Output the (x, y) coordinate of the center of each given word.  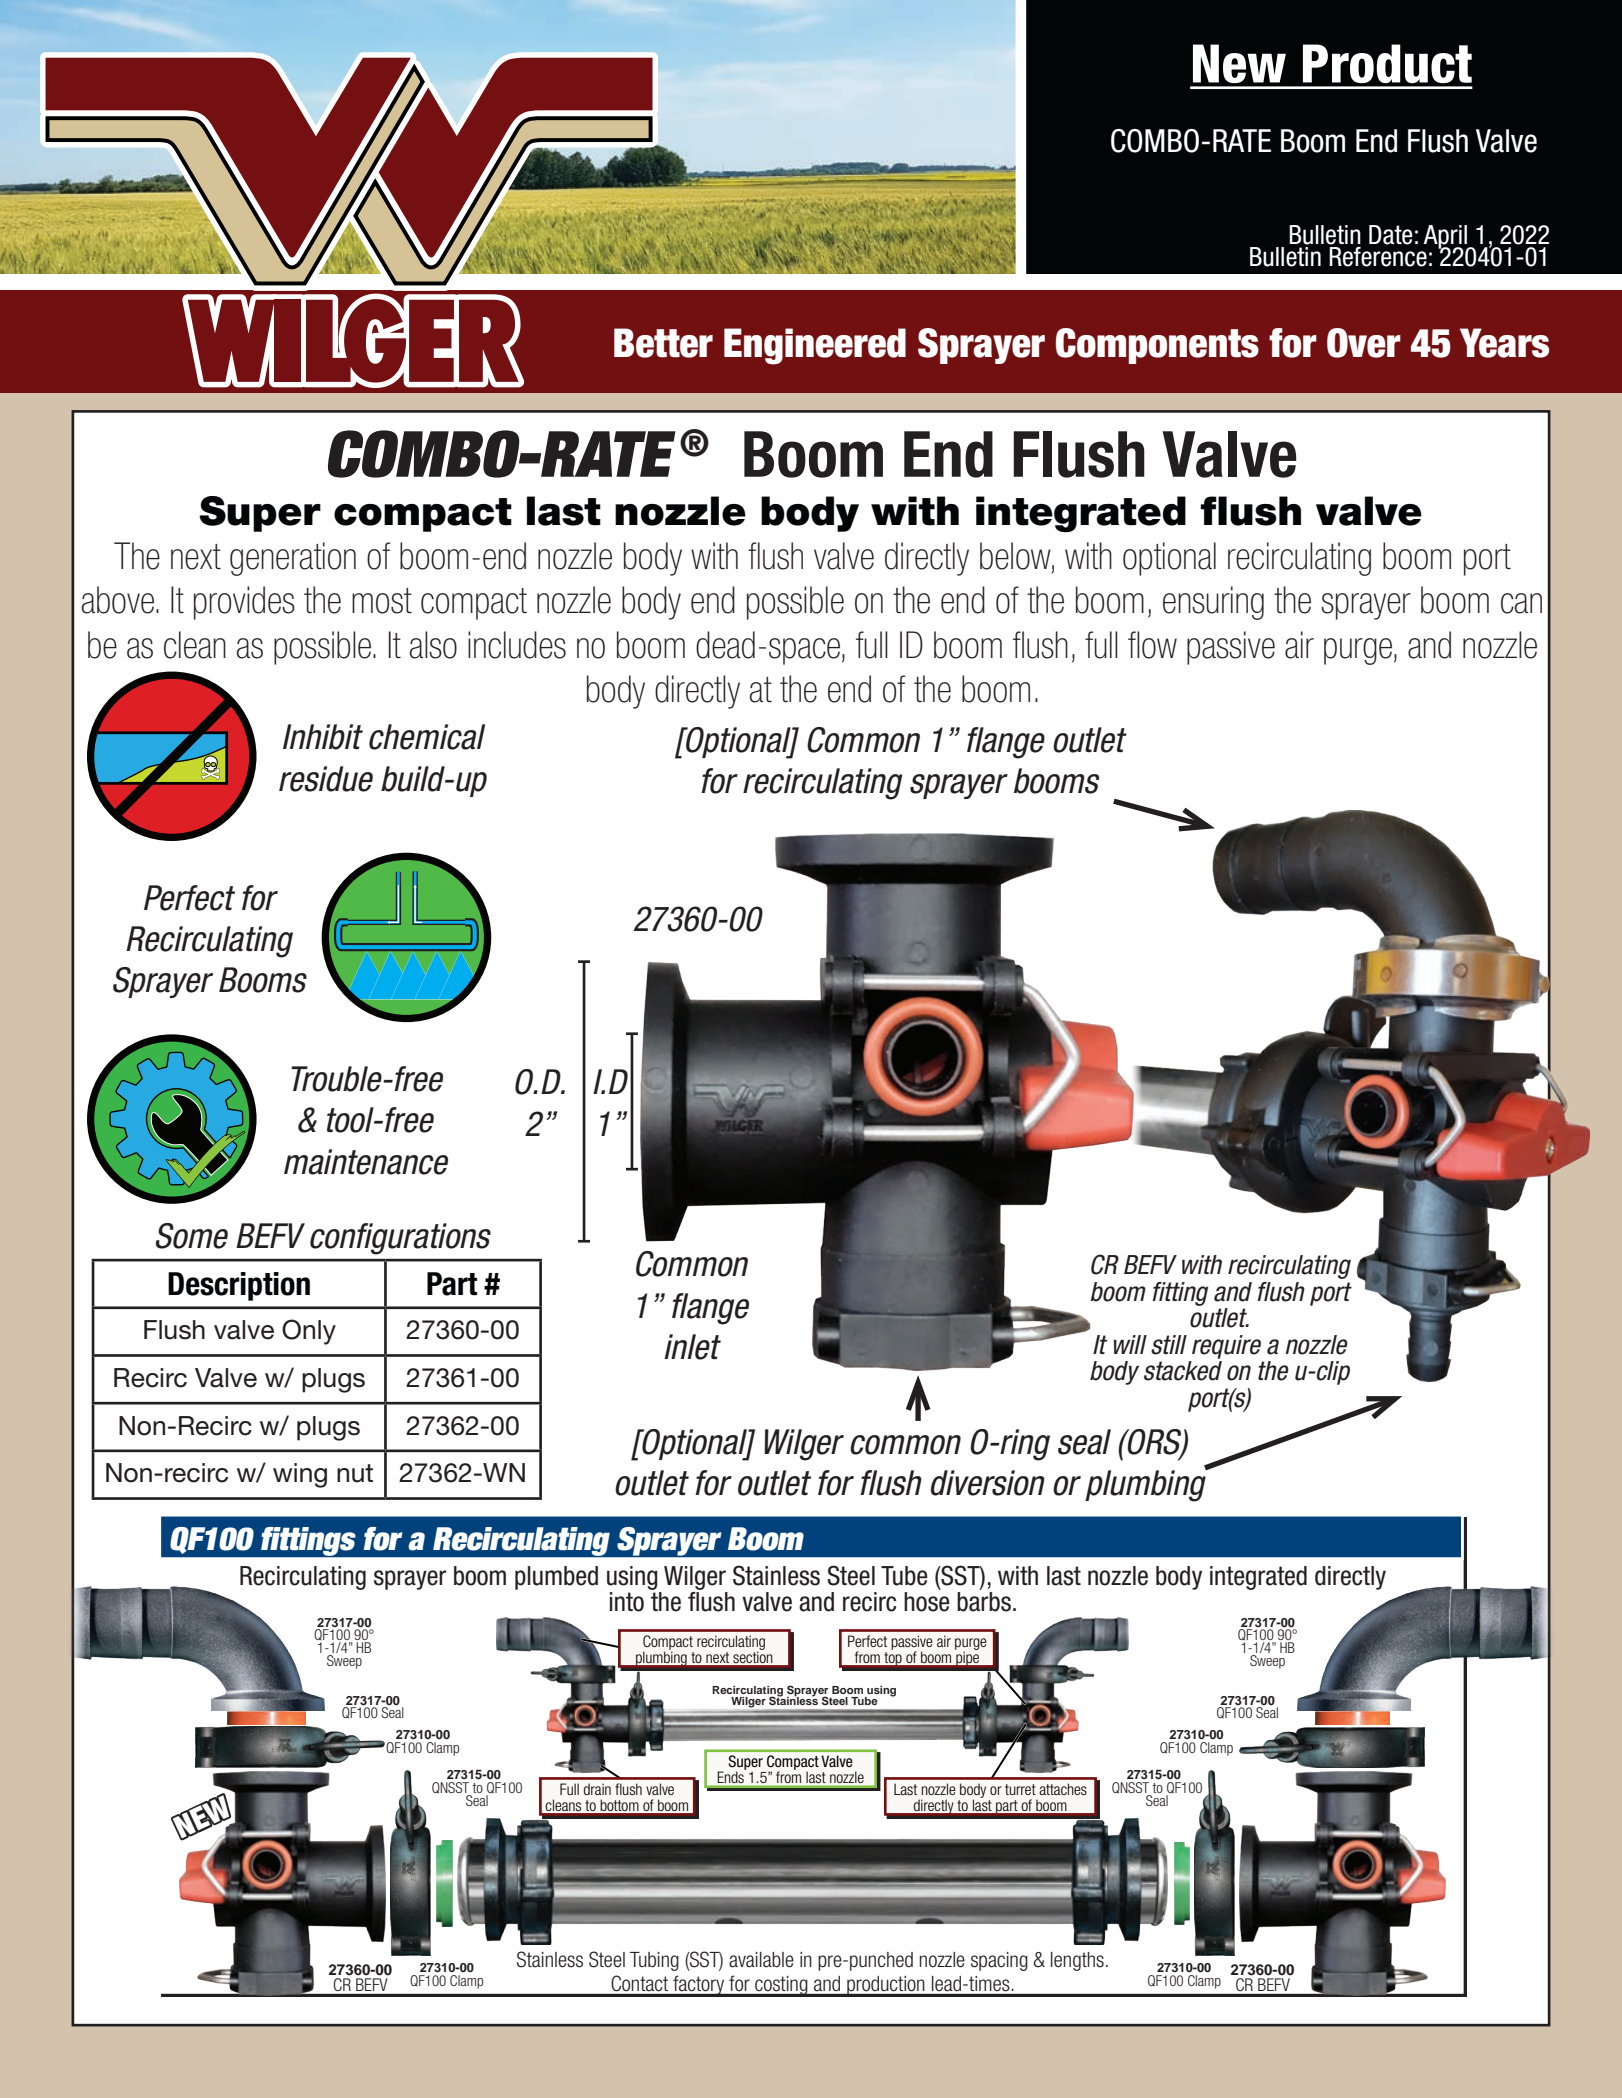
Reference (1378, 257)
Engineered (815, 346)
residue (326, 779)
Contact (640, 1983)
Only (309, 1332)
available (761, 1960)
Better (663, 343)
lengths (1077, 1961)
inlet (692, 1347)
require (1226, 1347)
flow (1152, 645)
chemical (427, 737)
